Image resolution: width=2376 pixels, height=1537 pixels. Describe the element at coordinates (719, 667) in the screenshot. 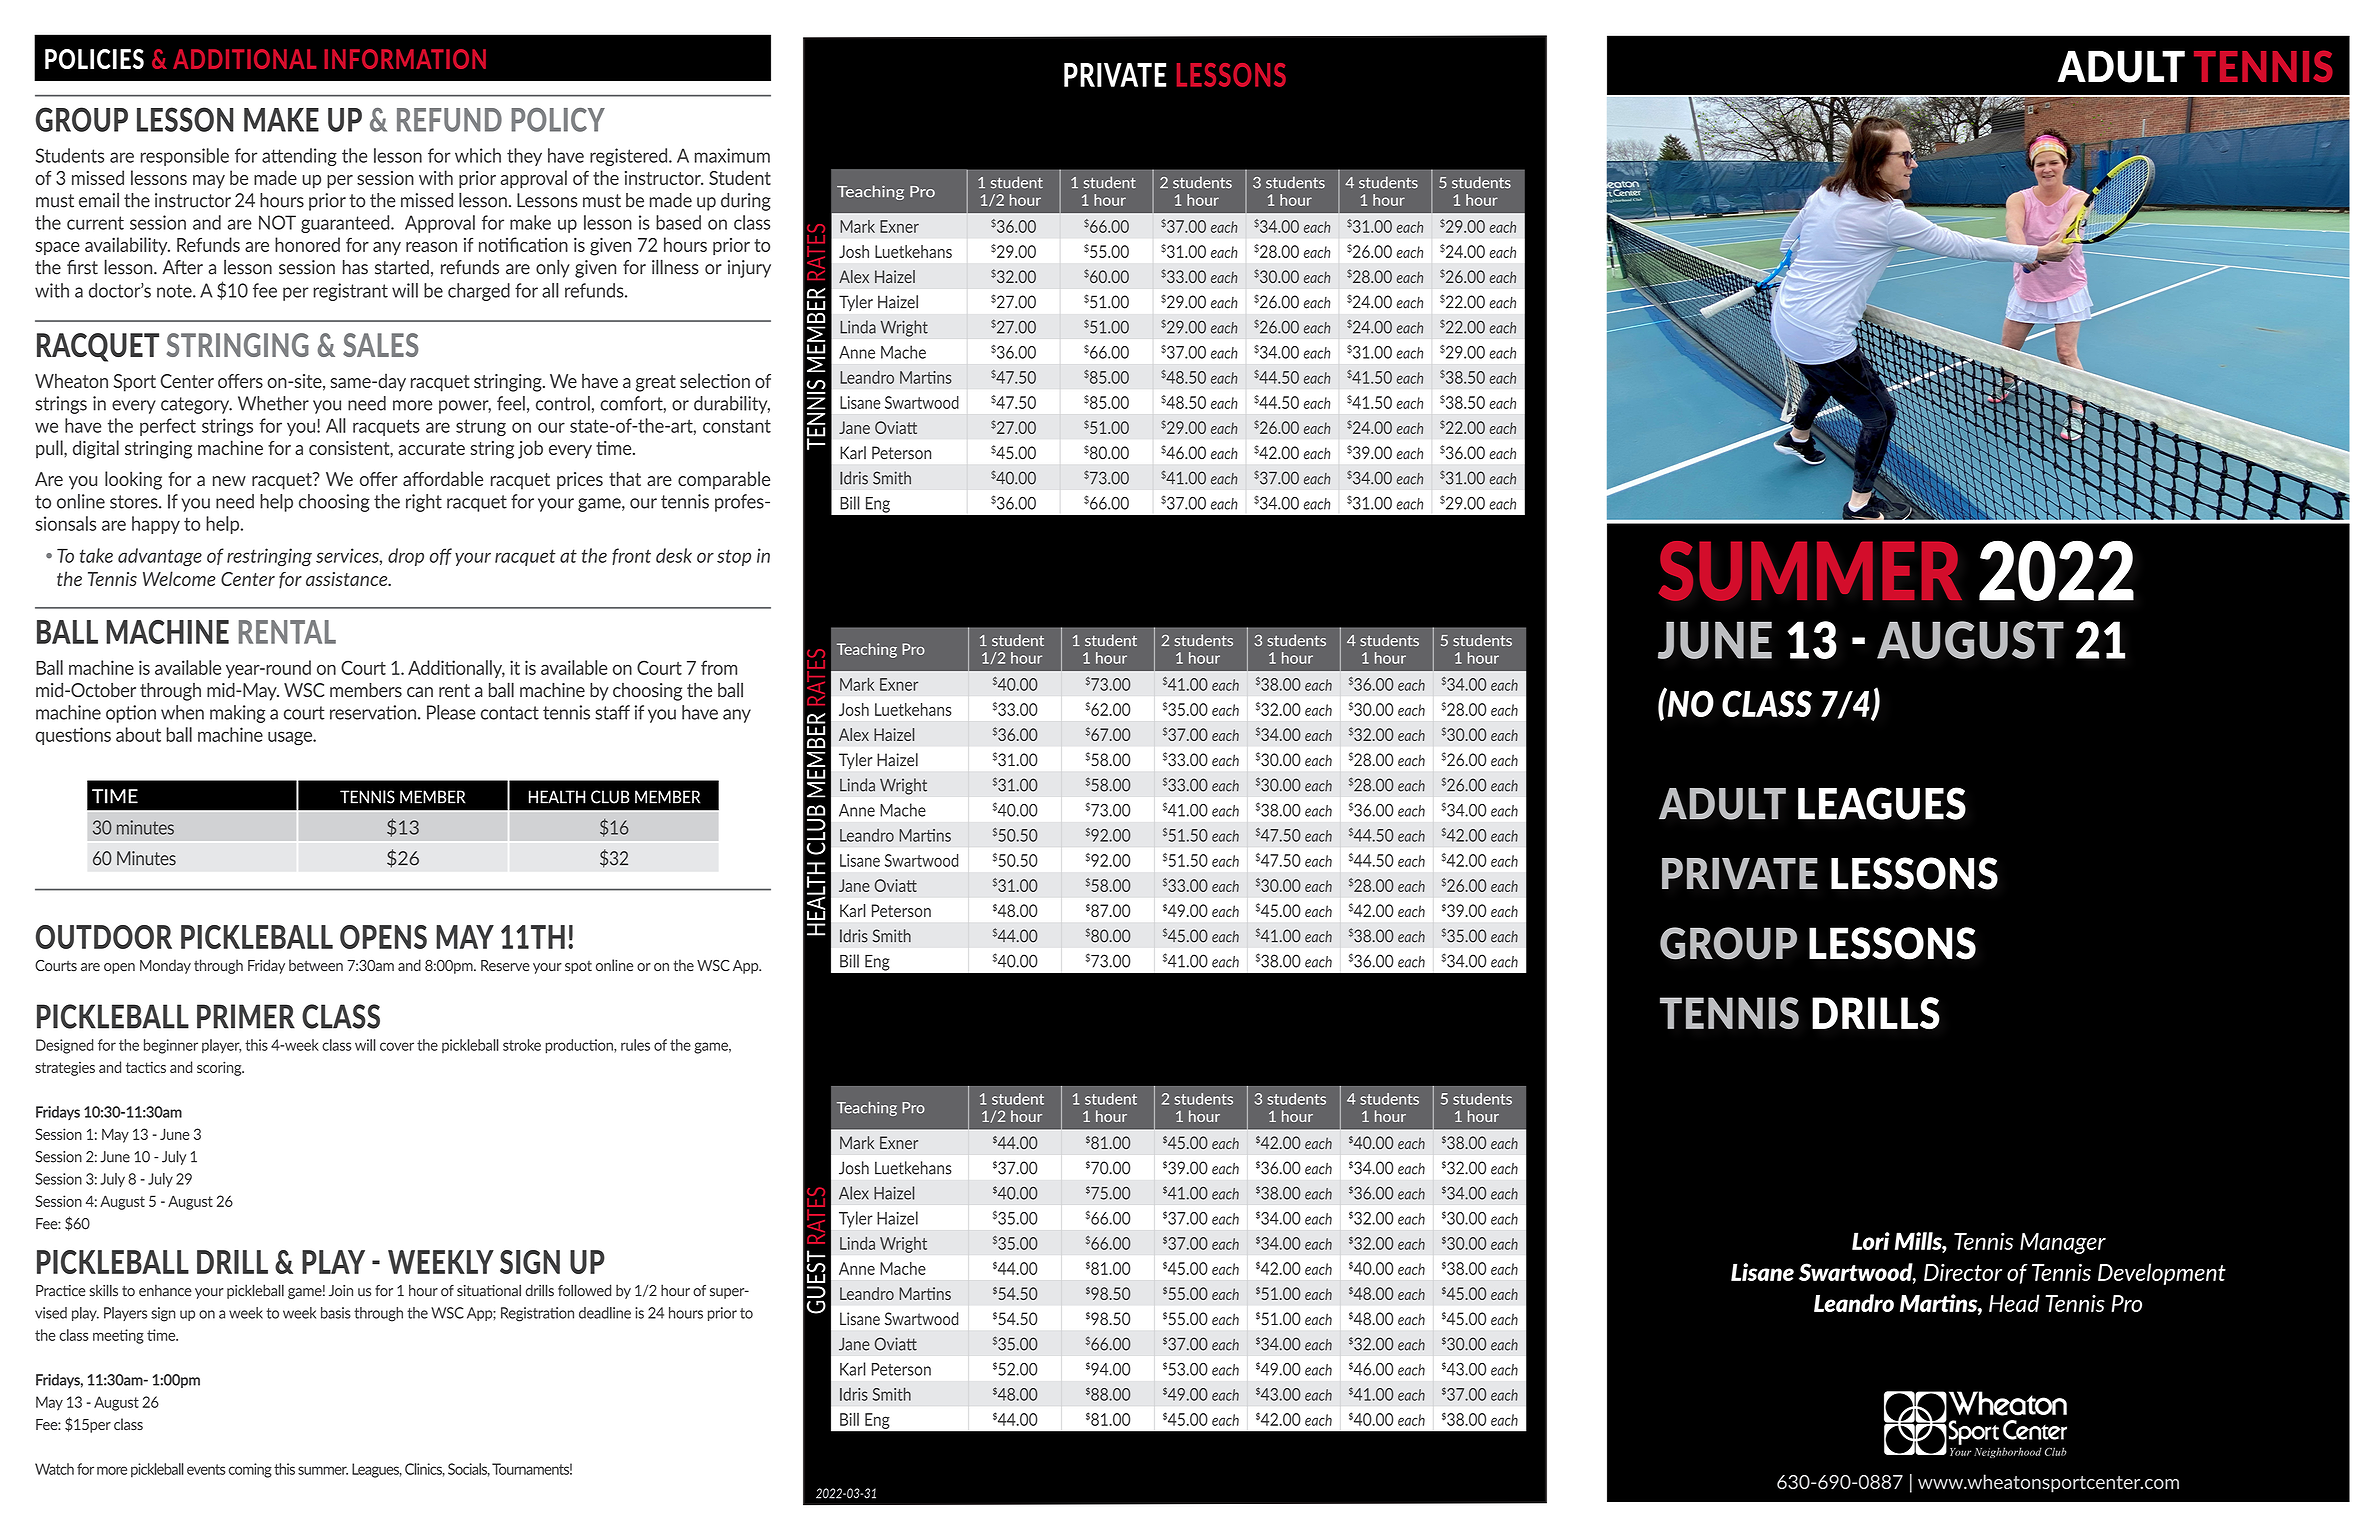

I see `from` at that location.
